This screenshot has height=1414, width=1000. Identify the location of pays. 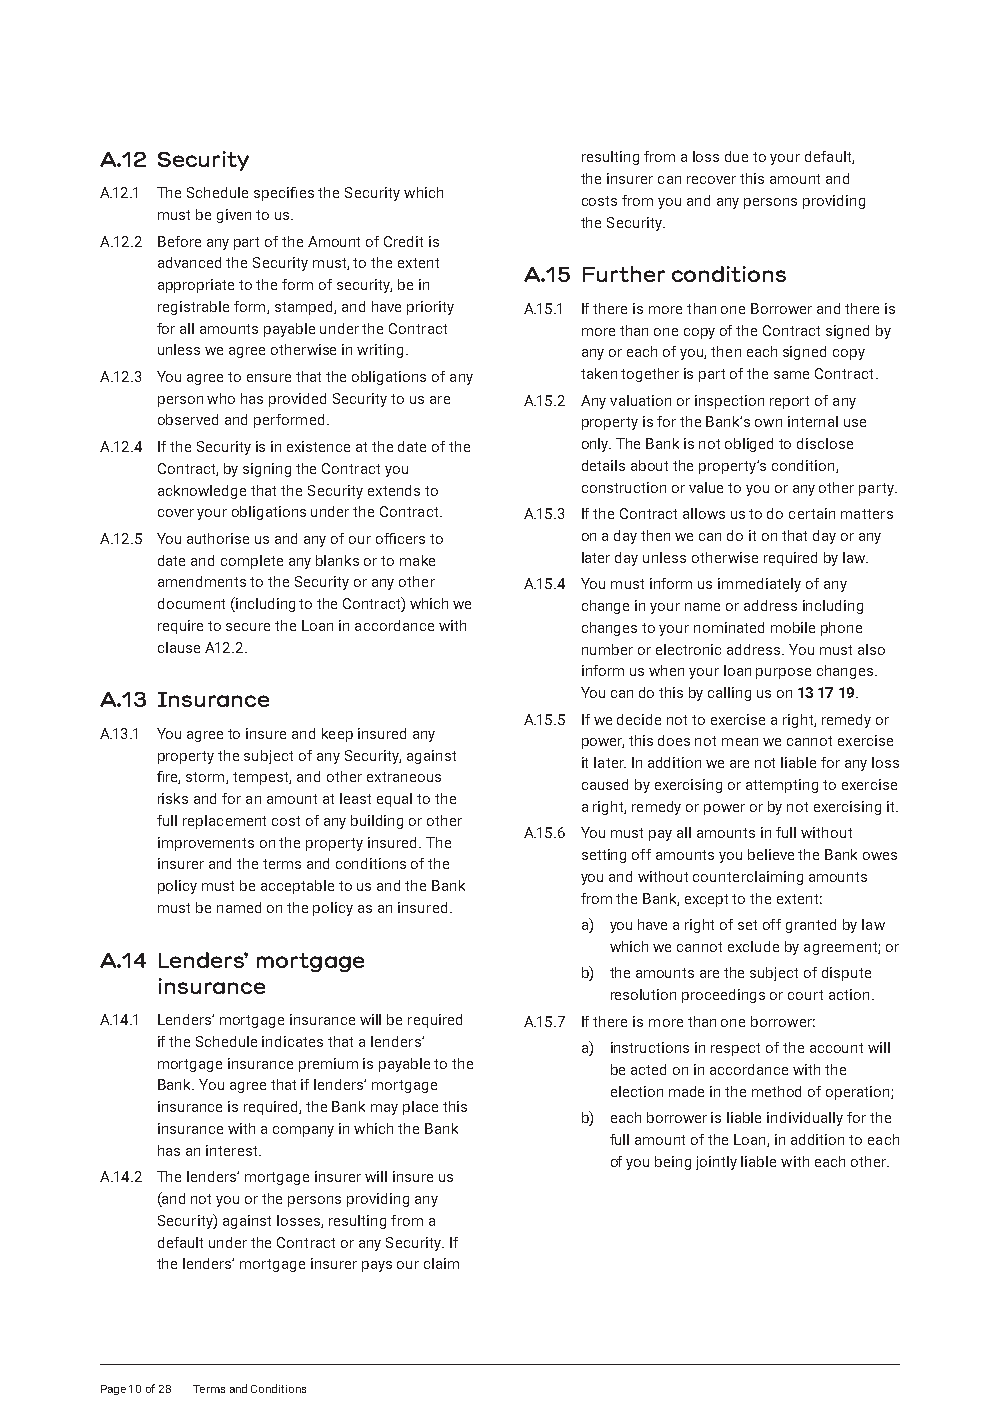
(377, 1266).
